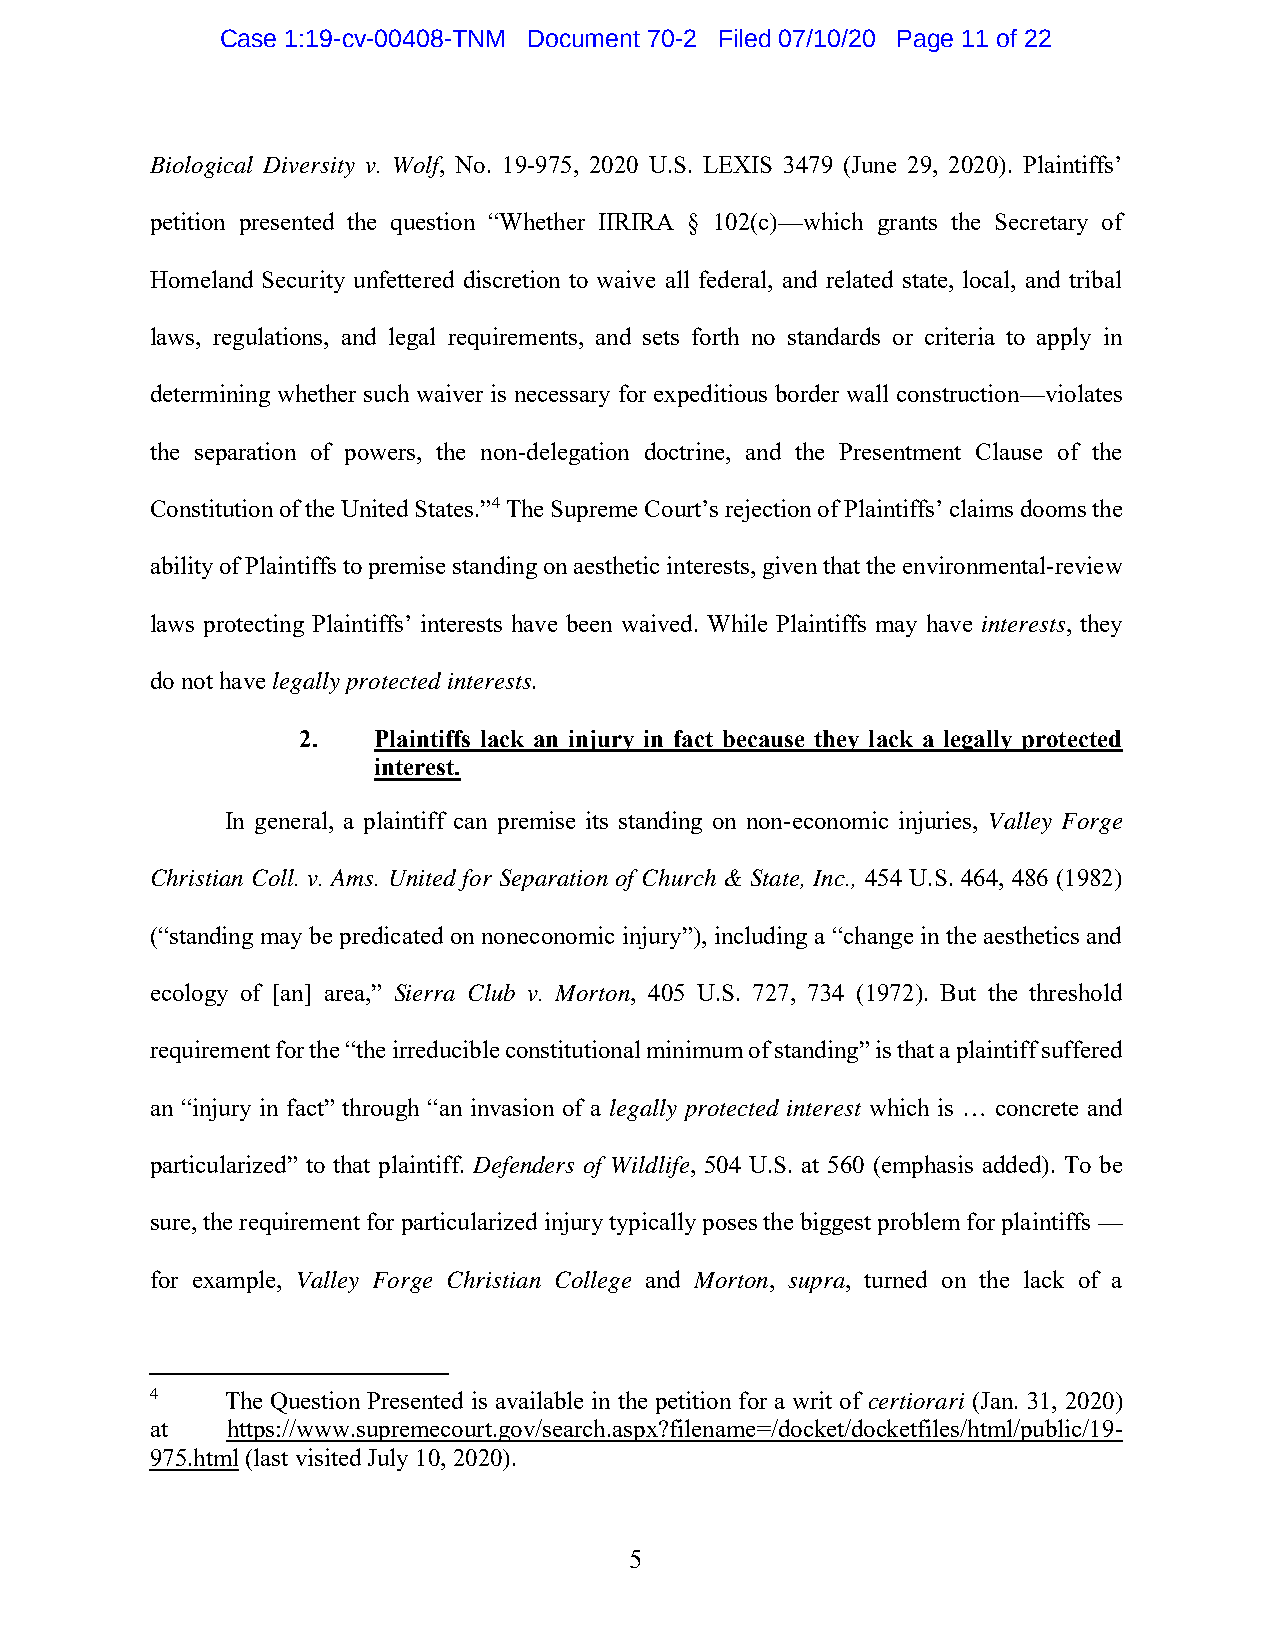 Image resolution: width=1272 pixels, height=1646 pixels. I want to click on through, so click(380, 1109).
